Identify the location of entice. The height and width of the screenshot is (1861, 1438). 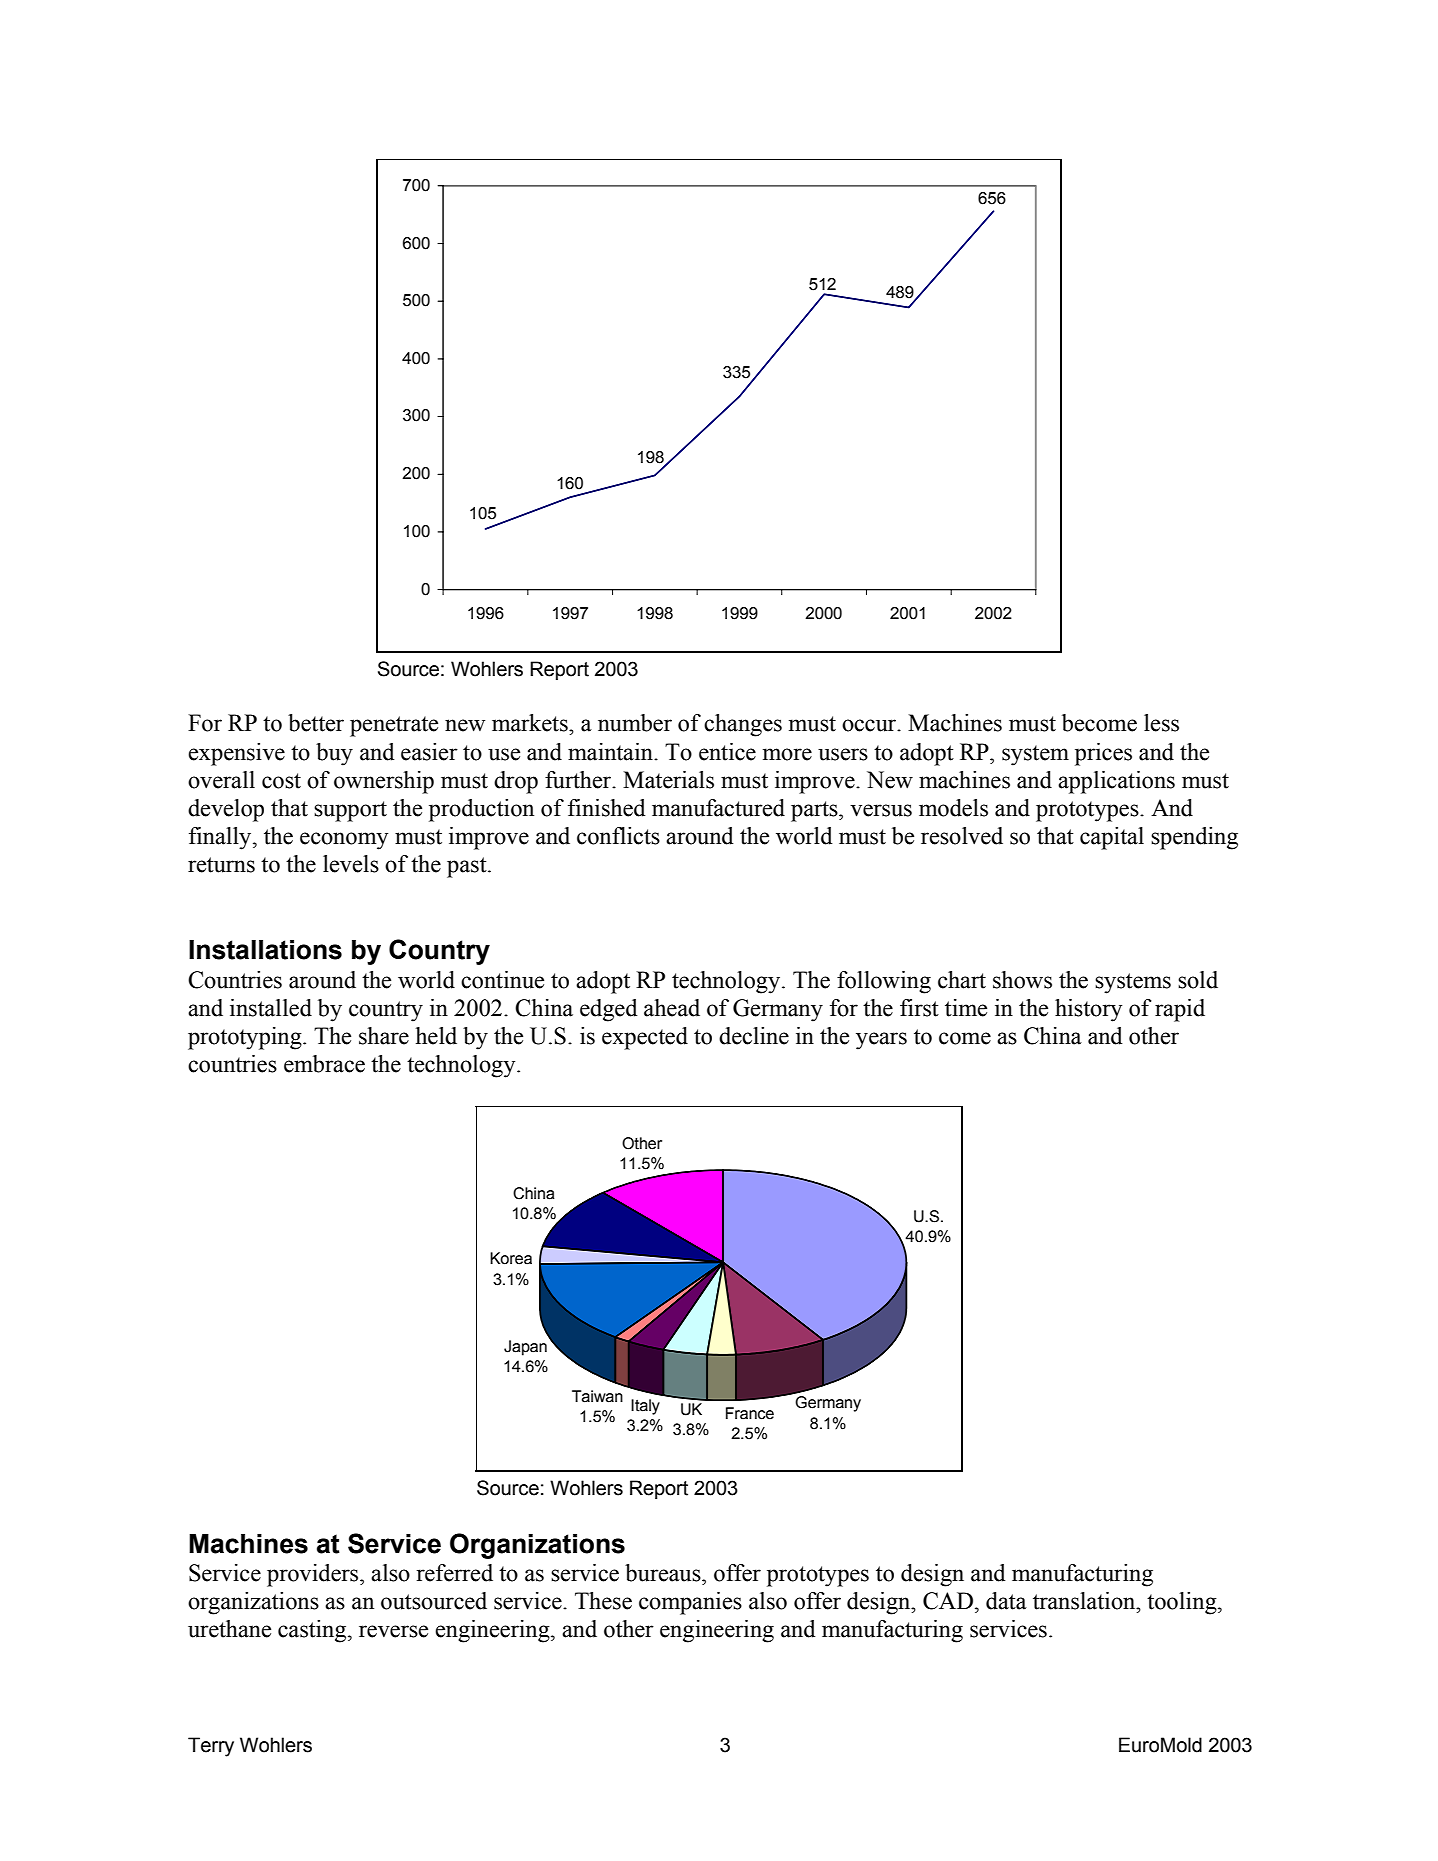
(727, 752).
